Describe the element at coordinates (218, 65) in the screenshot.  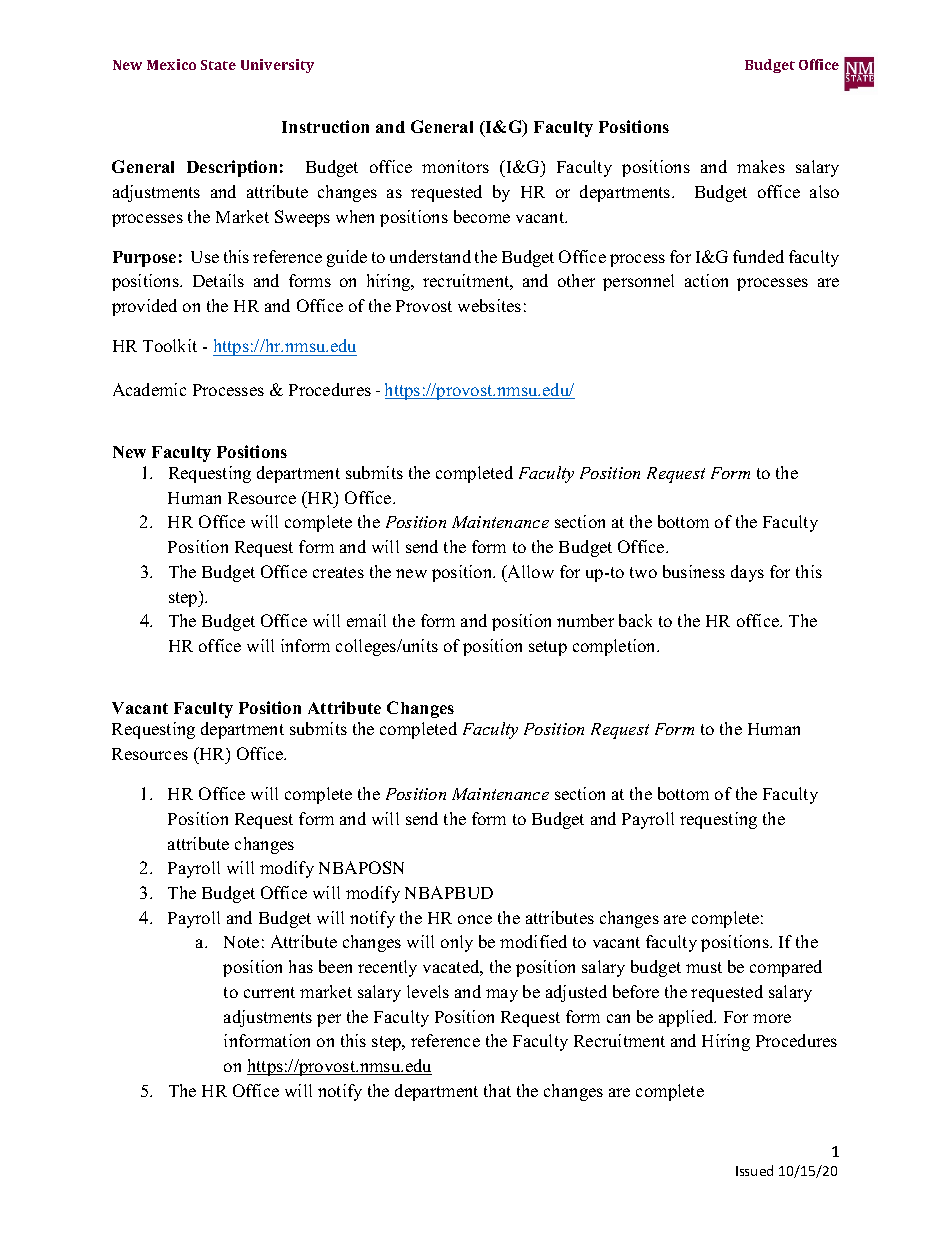
I see `State` at that location.
